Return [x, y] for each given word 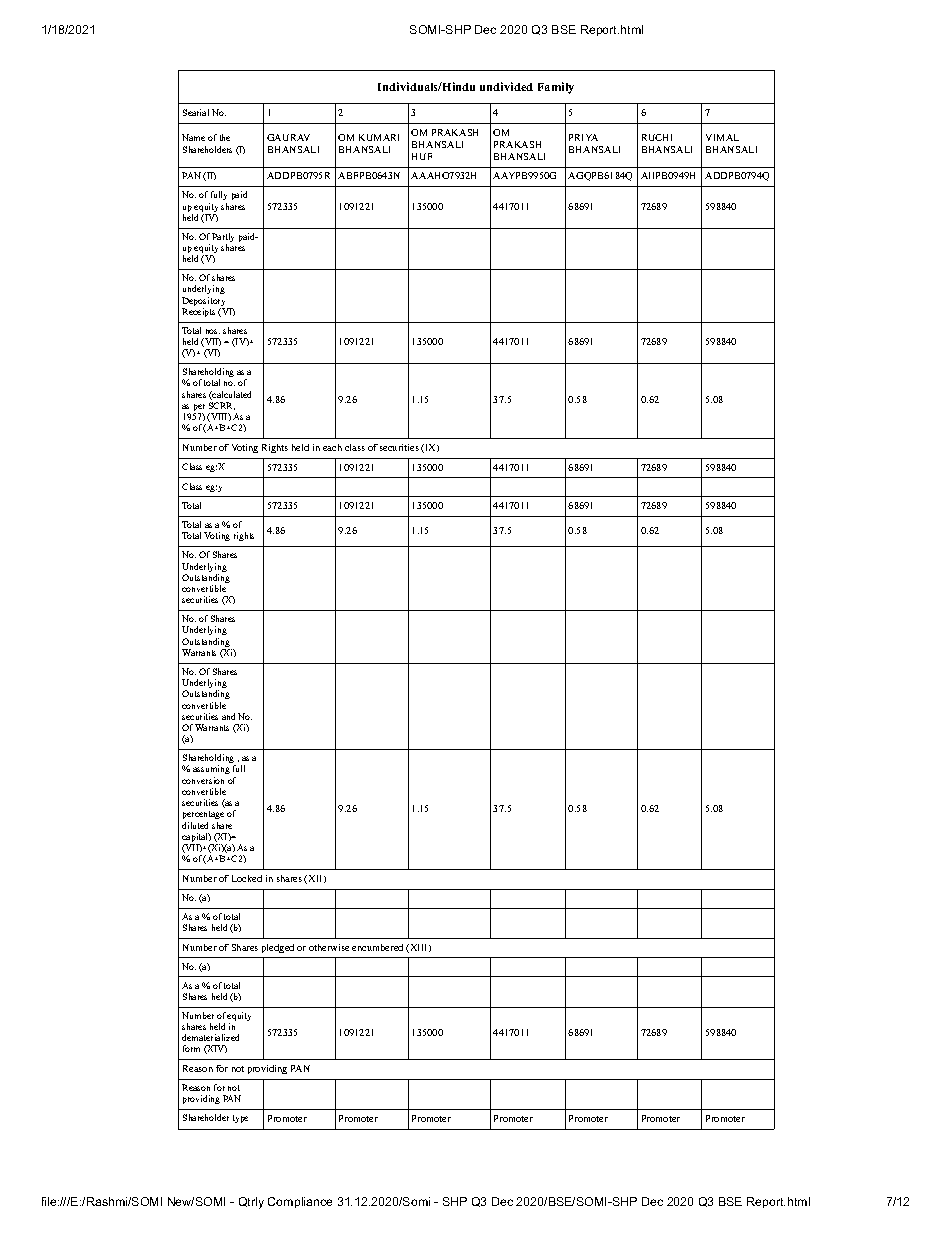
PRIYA [583, 137]
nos [213, 331]
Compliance [300, 1202]
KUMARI [379, 137]
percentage [203, 815]
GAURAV [288, 137]
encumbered [377, 947]
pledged [278, 948]
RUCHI [657, 137]
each [332, 447]
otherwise [329, 947]
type [240, 1119]
